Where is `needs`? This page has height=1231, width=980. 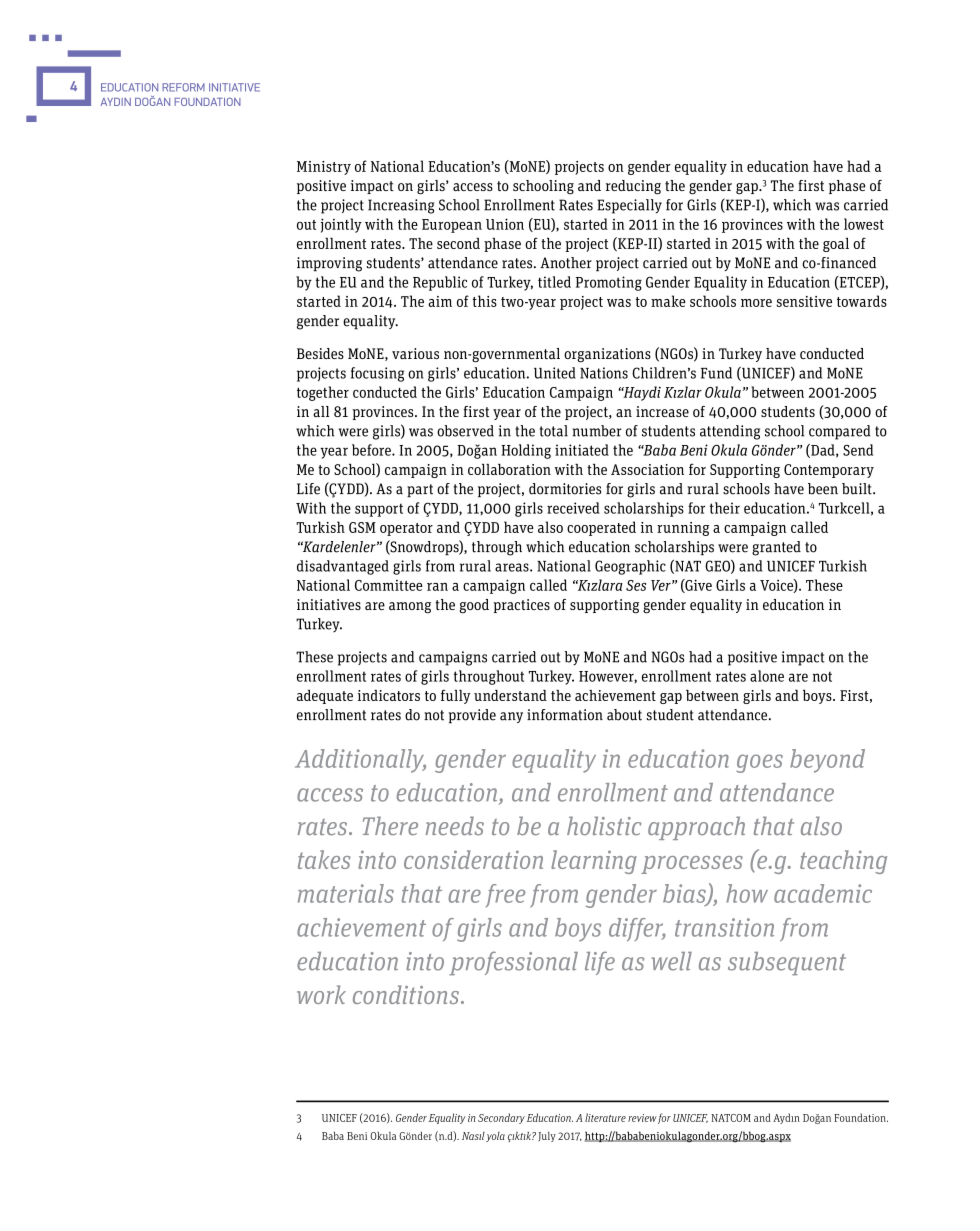
needs is located at coordinates (454, 825).
